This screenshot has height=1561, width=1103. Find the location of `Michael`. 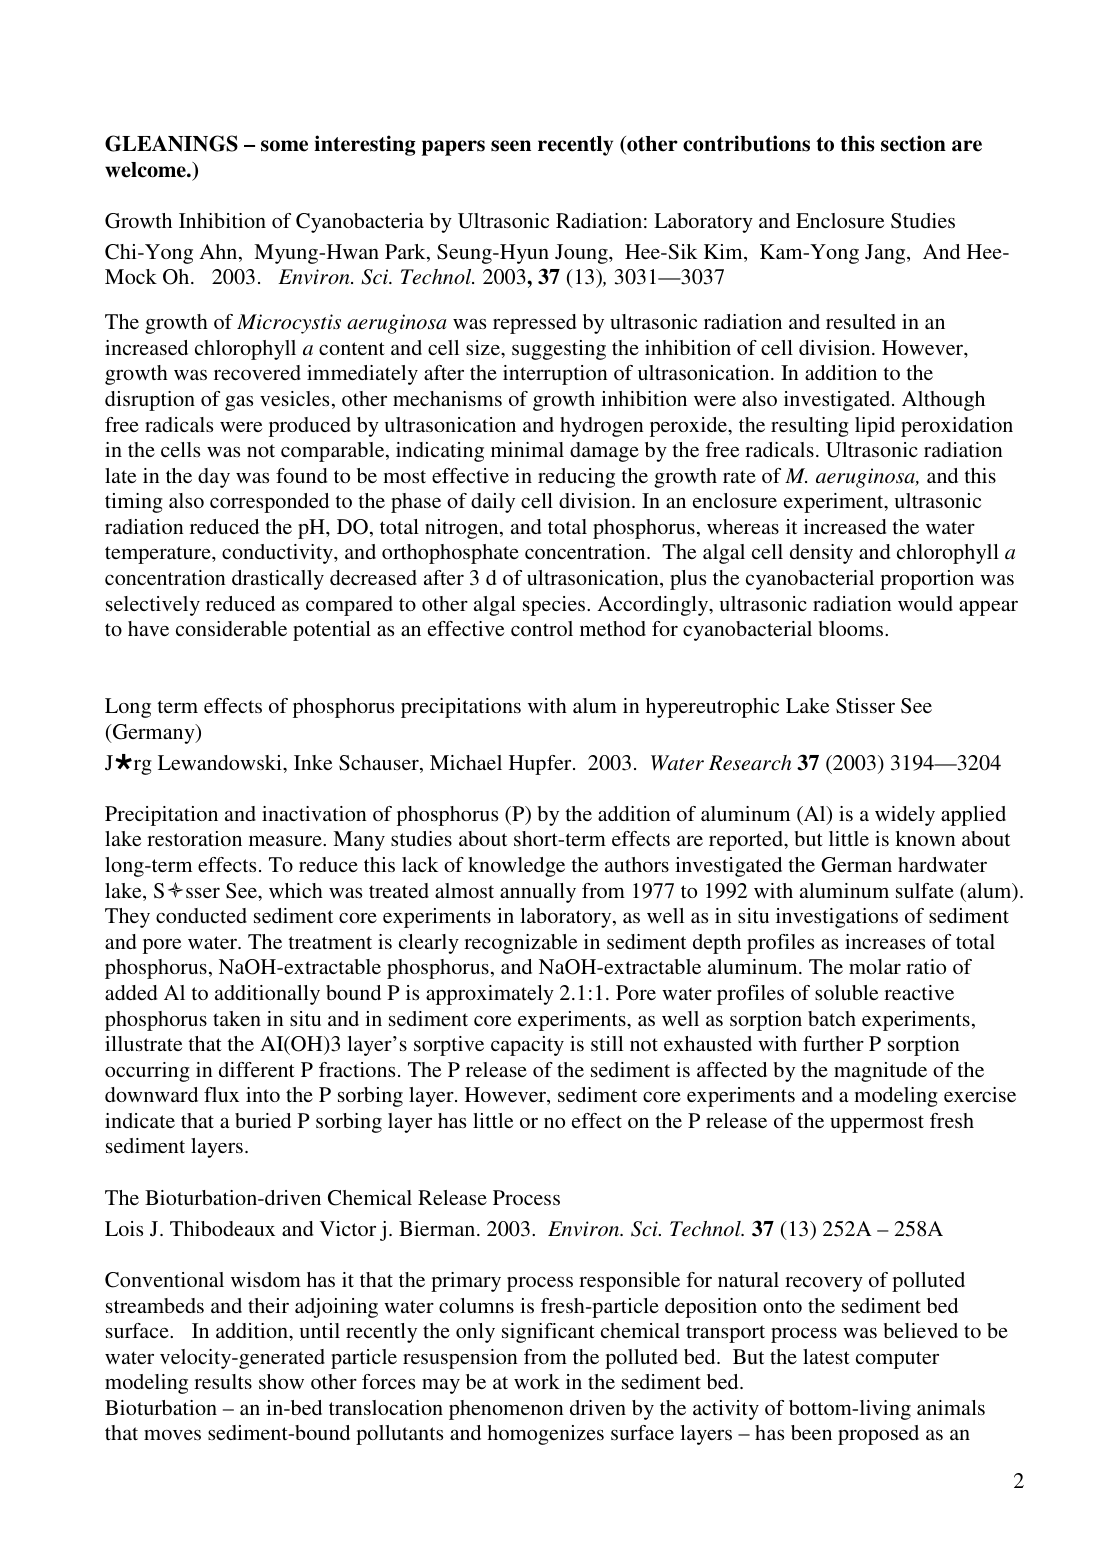

Michael is located at coordinates (466, 762).
